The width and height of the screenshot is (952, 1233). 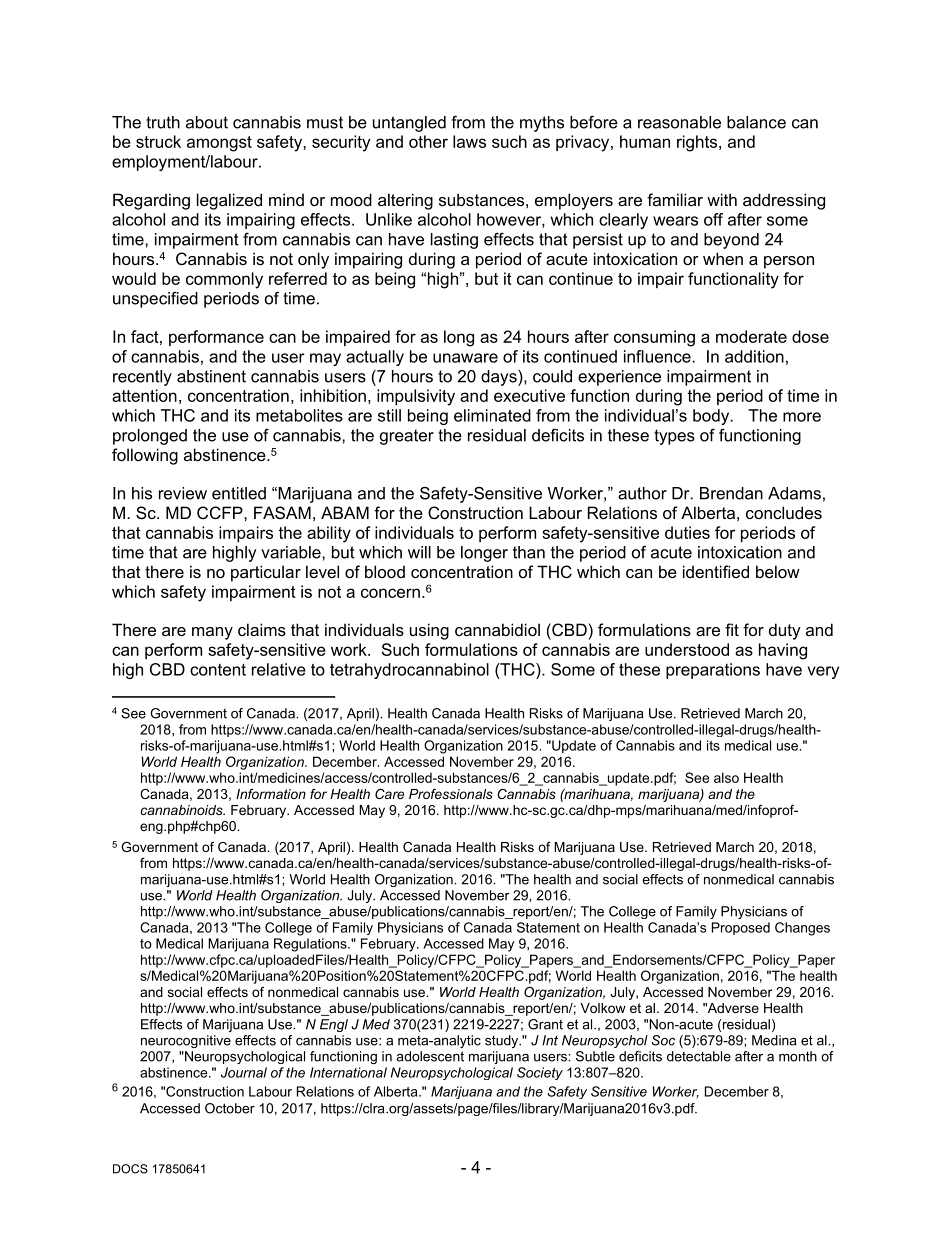 I want to click on fit, so click(x=732, y=629).
